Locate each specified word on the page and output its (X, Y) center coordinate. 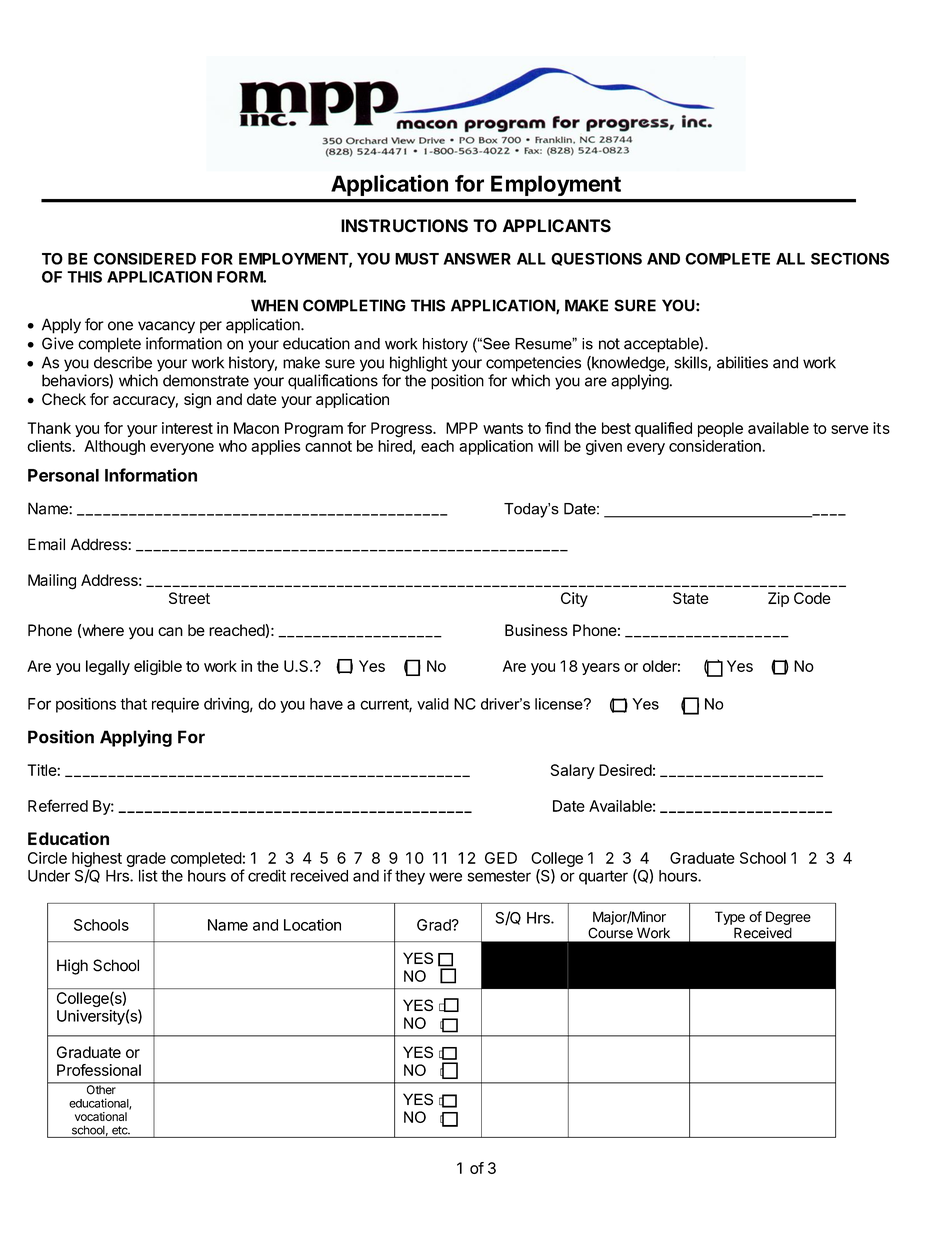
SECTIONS (850, 259)
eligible (158, 667)
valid (433, 704)
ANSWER (477, 259)
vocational (101, 1116)
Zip (778, 599)
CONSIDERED (145, 259)
